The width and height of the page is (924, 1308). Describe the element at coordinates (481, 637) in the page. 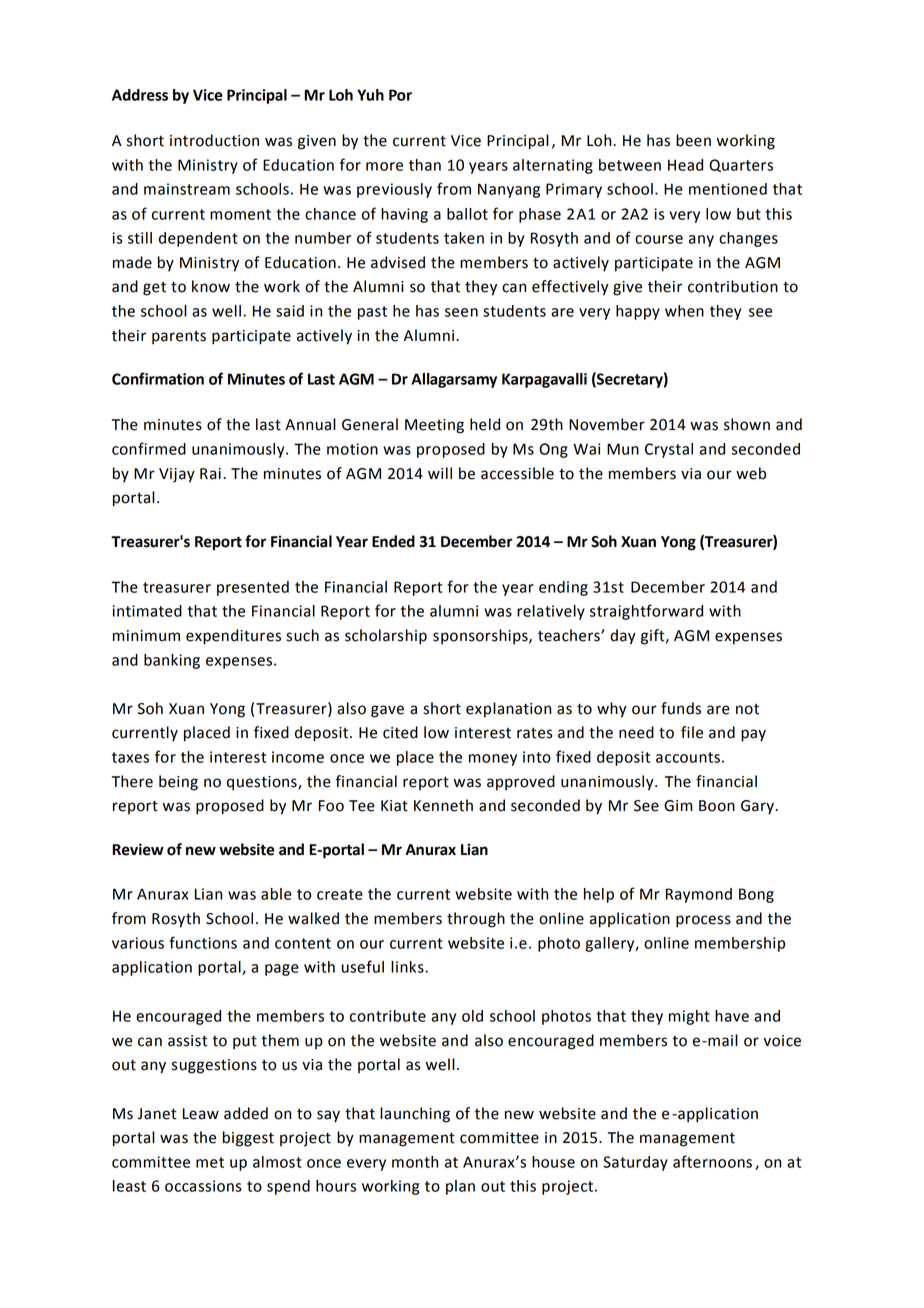

I see `sponsorships` at that location.
